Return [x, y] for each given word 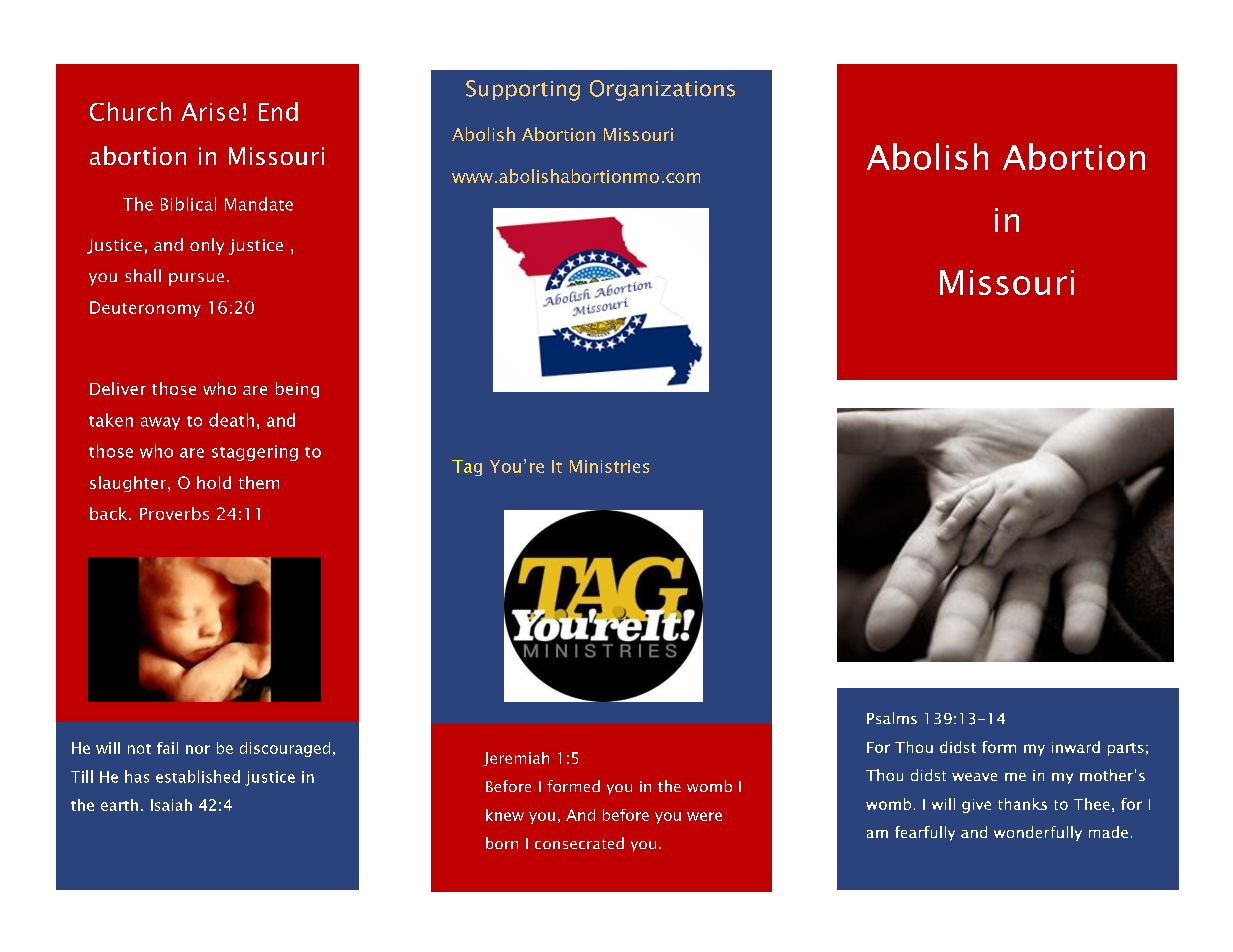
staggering [255, 453]
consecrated [579, 843]
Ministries [609, 466]
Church [130, 111]
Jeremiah [516, 759]
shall [143, 275]
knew [505, 815]
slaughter [129, 484]
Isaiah [171, 805]
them [259, 482]
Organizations [662, 90]
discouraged [285, 749]
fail [167, 748]
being [297, 390]
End [278, 111]
